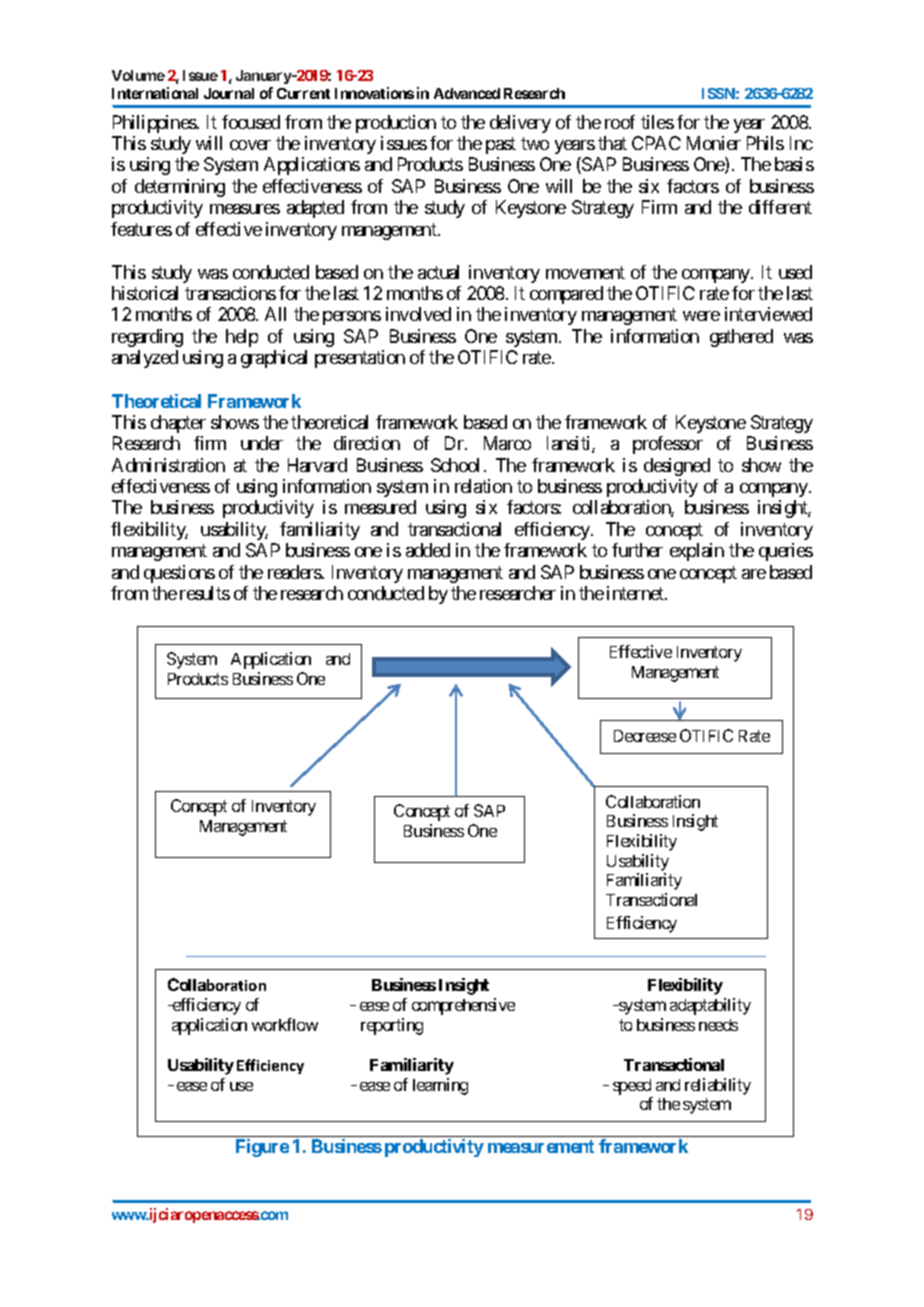 This screenshot has height=1307, width=924. I want to click on School, so click(455, 465).
